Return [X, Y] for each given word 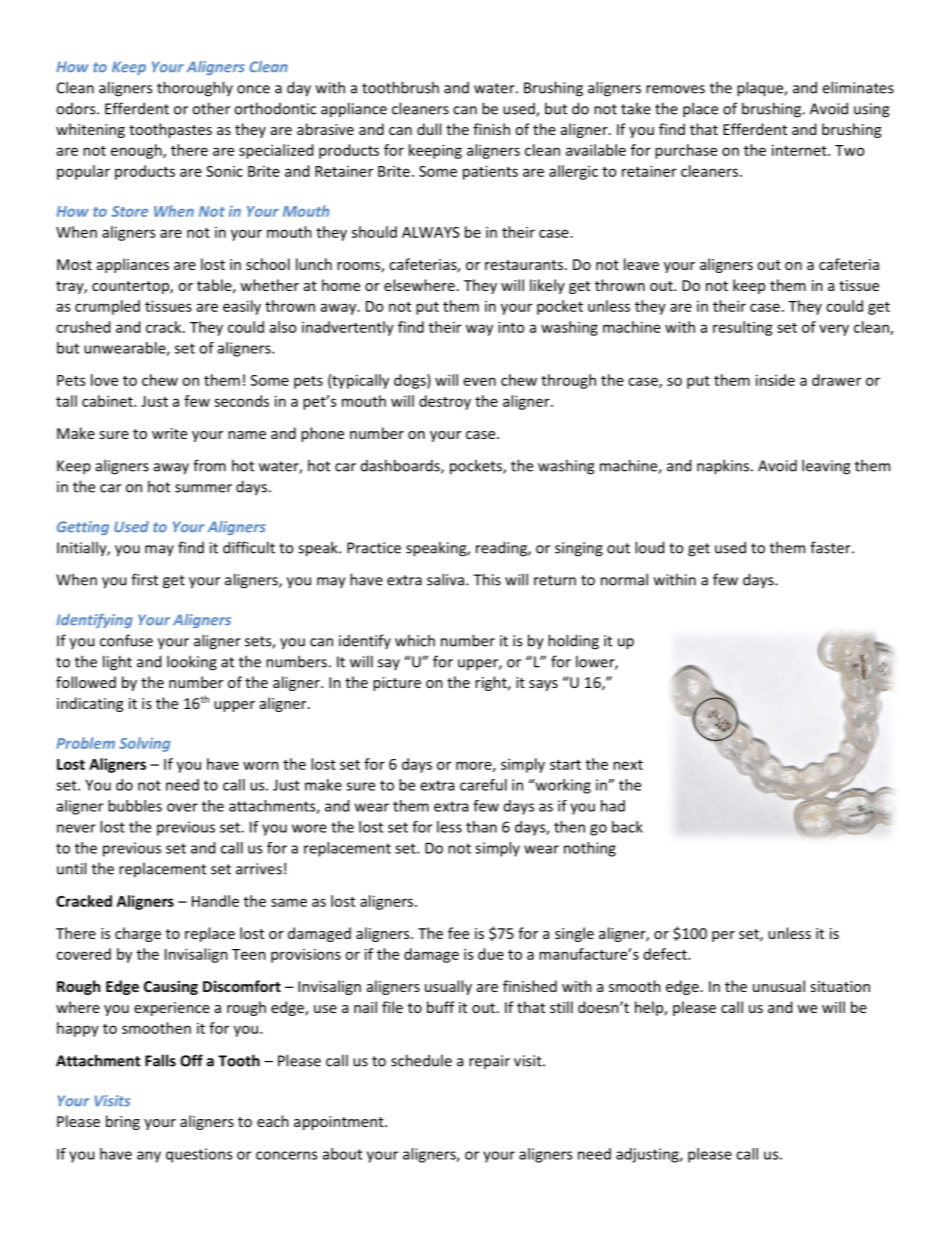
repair [489, 1062]
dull [429, 129]
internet [800, 150]
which [415, 640]
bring [123, 1122]
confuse [126, 640]
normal [624, 579]
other [211, 108]
